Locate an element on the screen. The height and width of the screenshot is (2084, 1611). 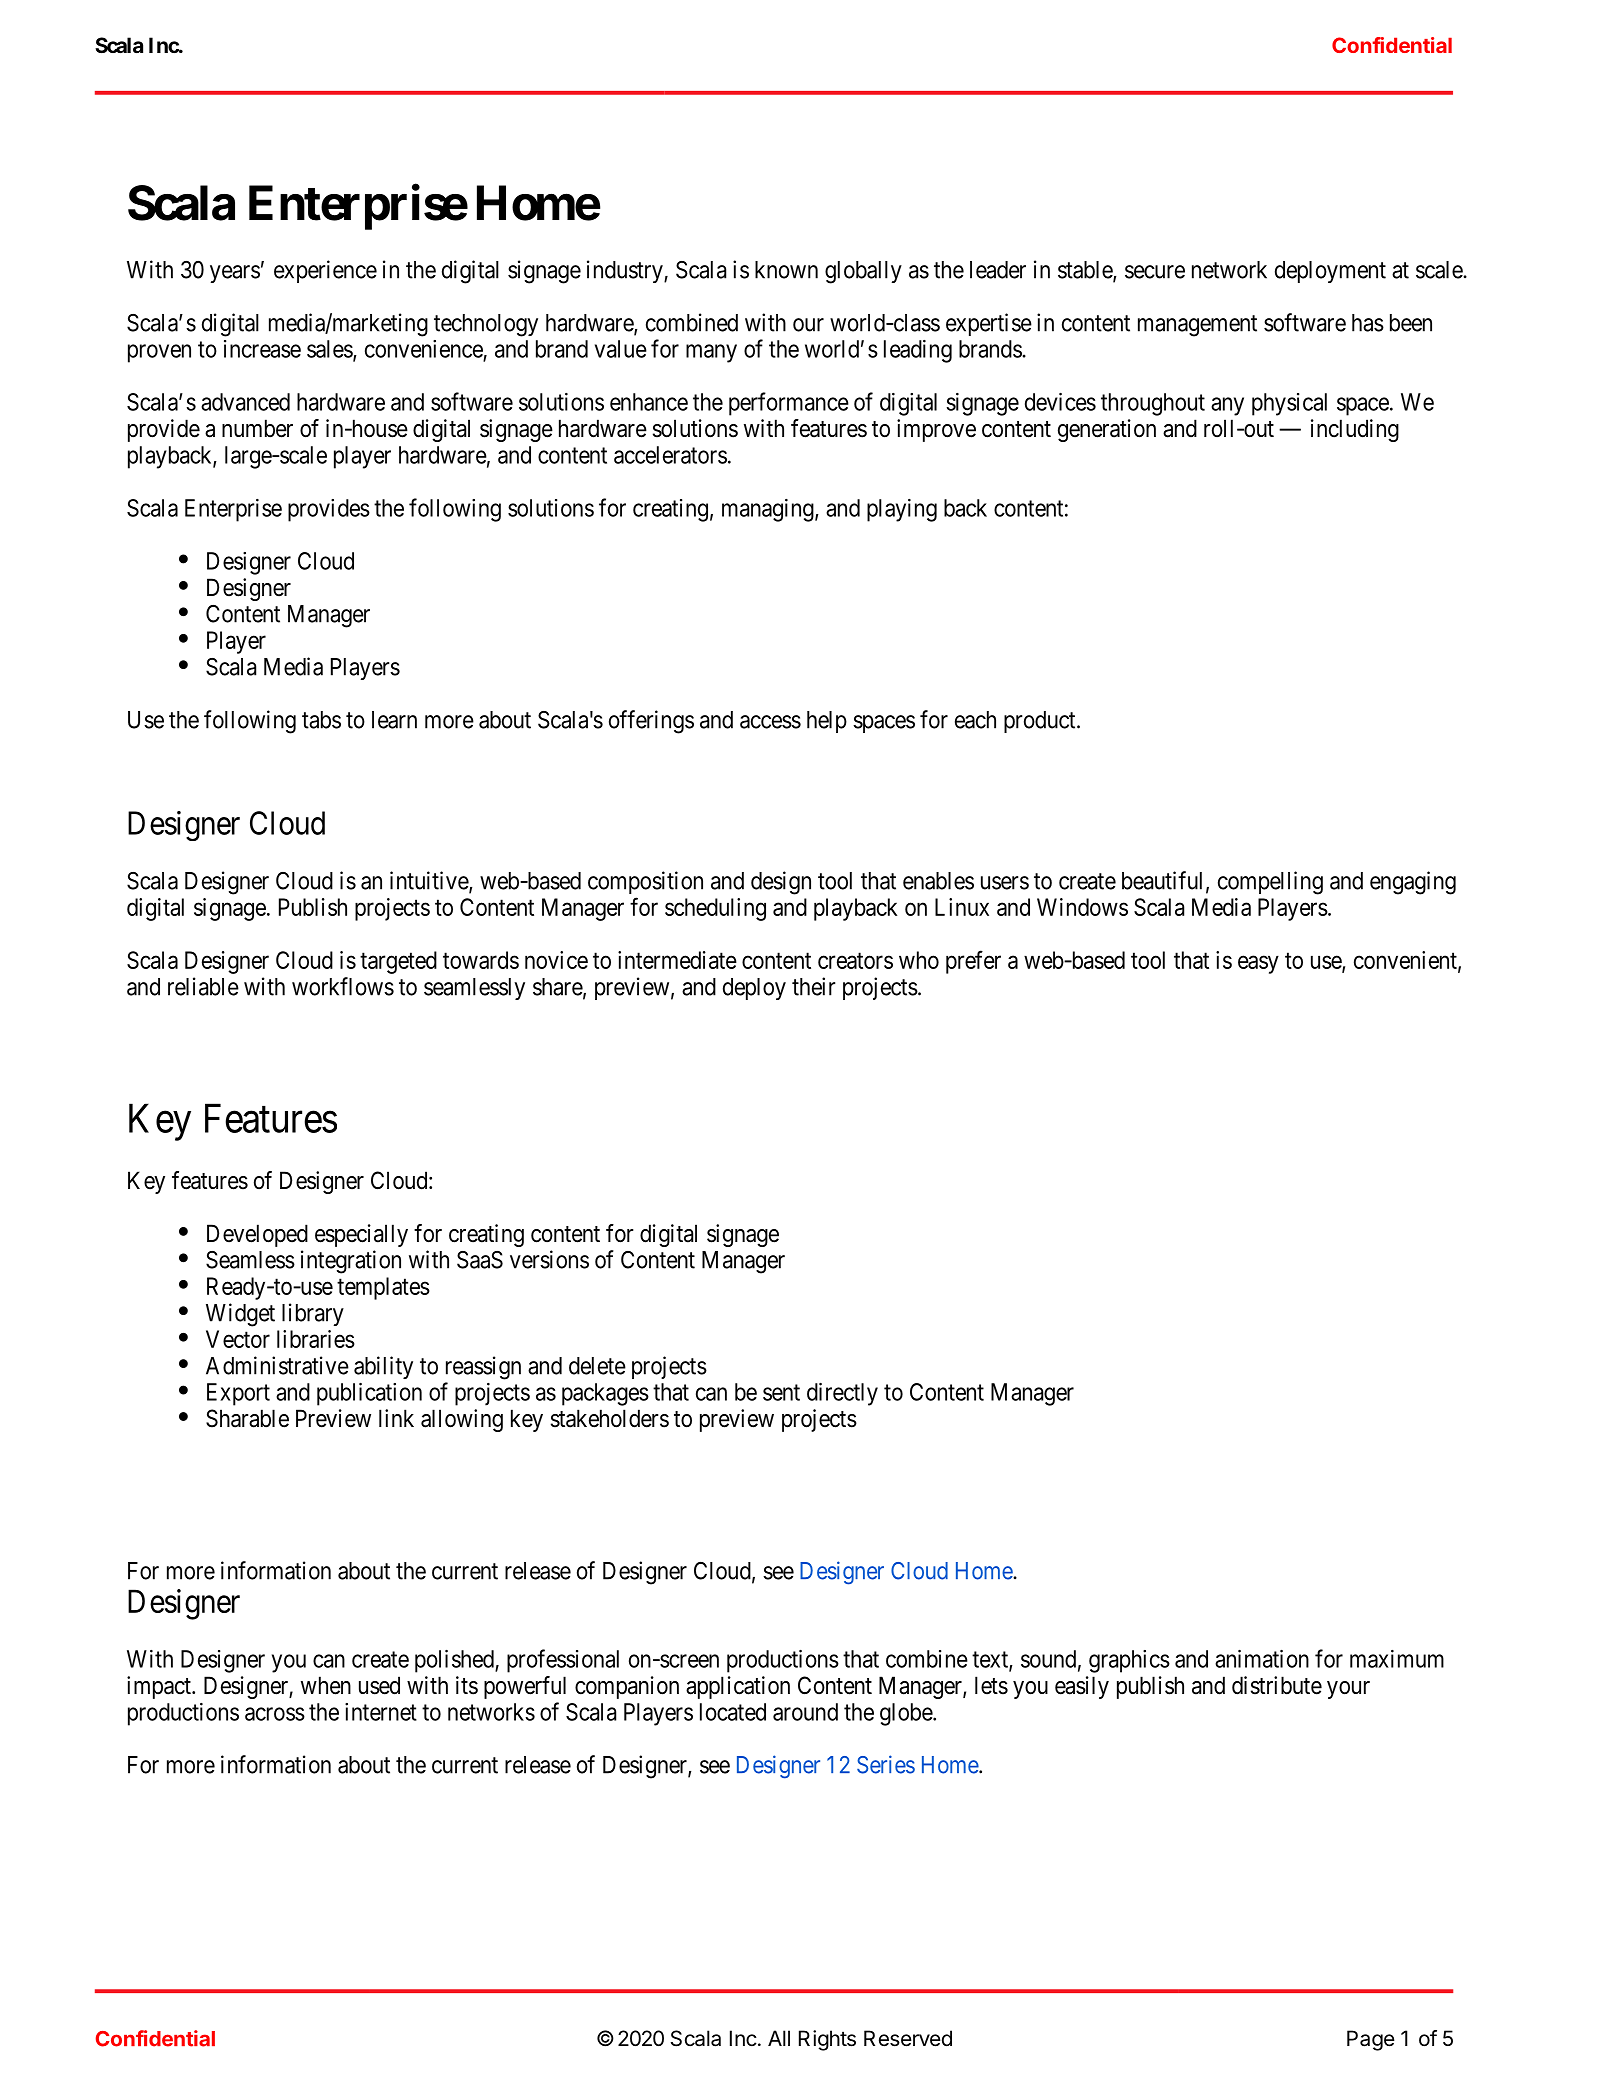
Rights is located at coordinates (827, 2040).
